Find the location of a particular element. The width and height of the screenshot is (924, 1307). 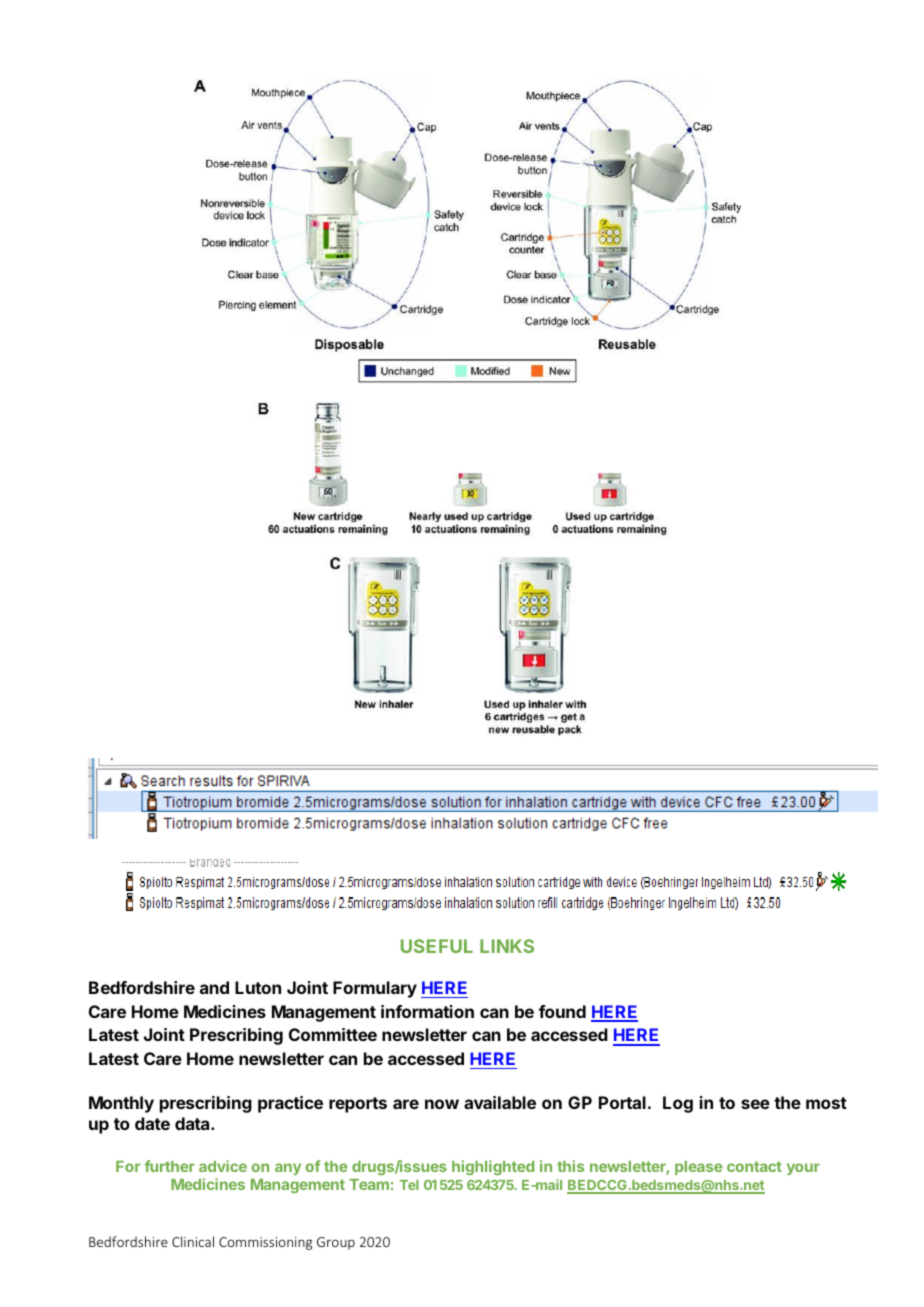

Group is located at coordinates (336, 1243).
